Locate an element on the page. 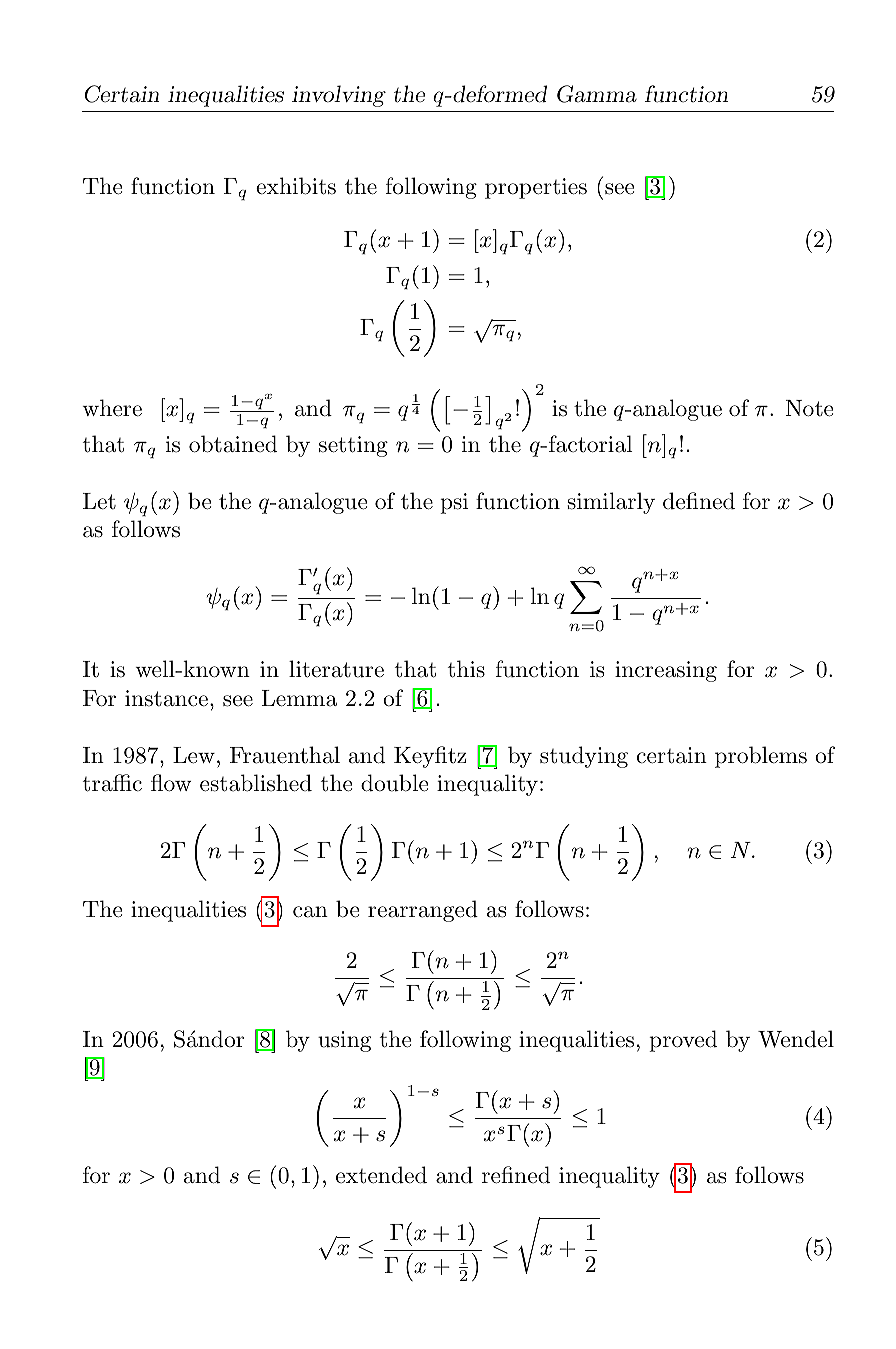 This page has width=896, height=1349. extended is located at coordinates (381, 1175).
